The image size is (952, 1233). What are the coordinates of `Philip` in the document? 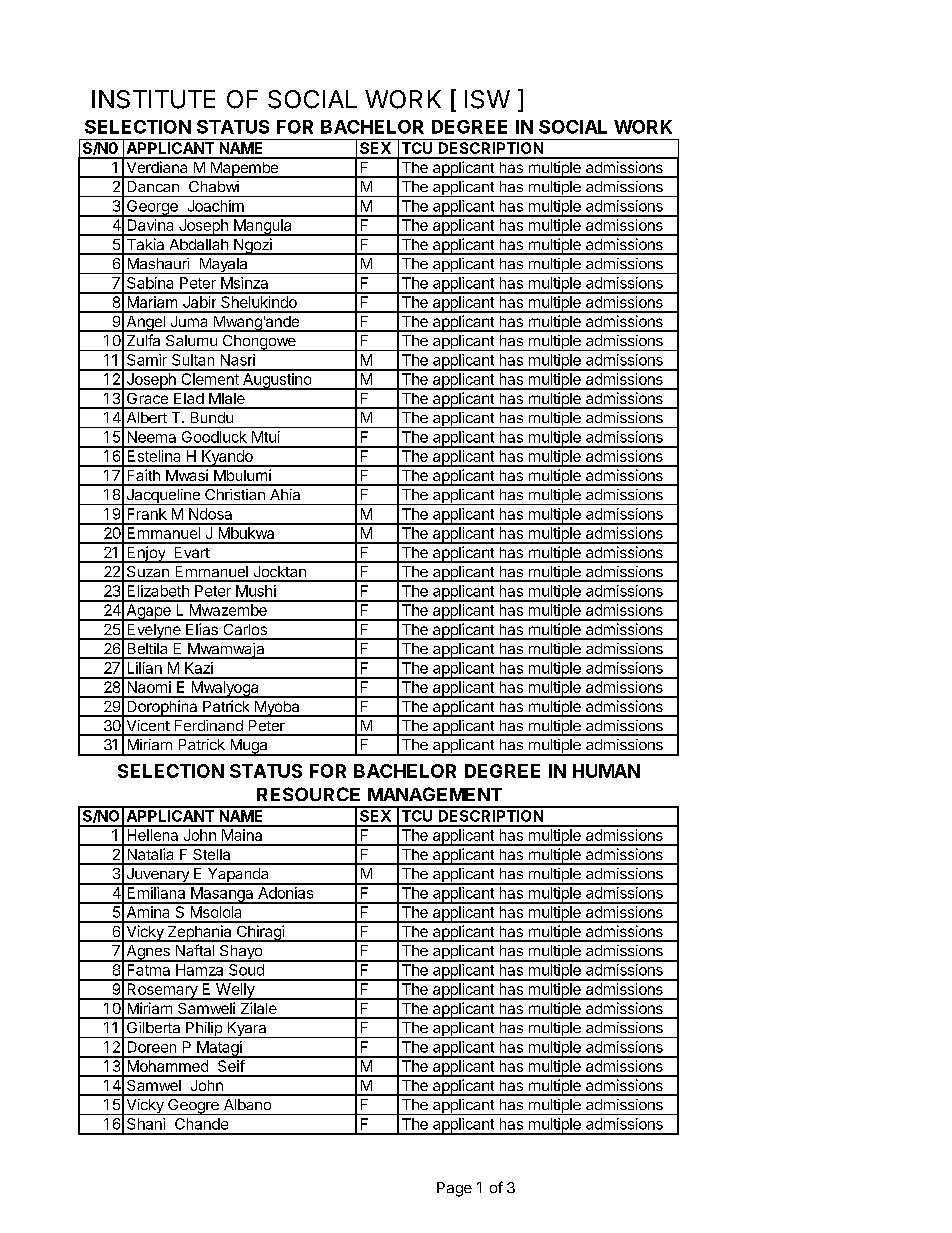 It's located at (204, 1030).
